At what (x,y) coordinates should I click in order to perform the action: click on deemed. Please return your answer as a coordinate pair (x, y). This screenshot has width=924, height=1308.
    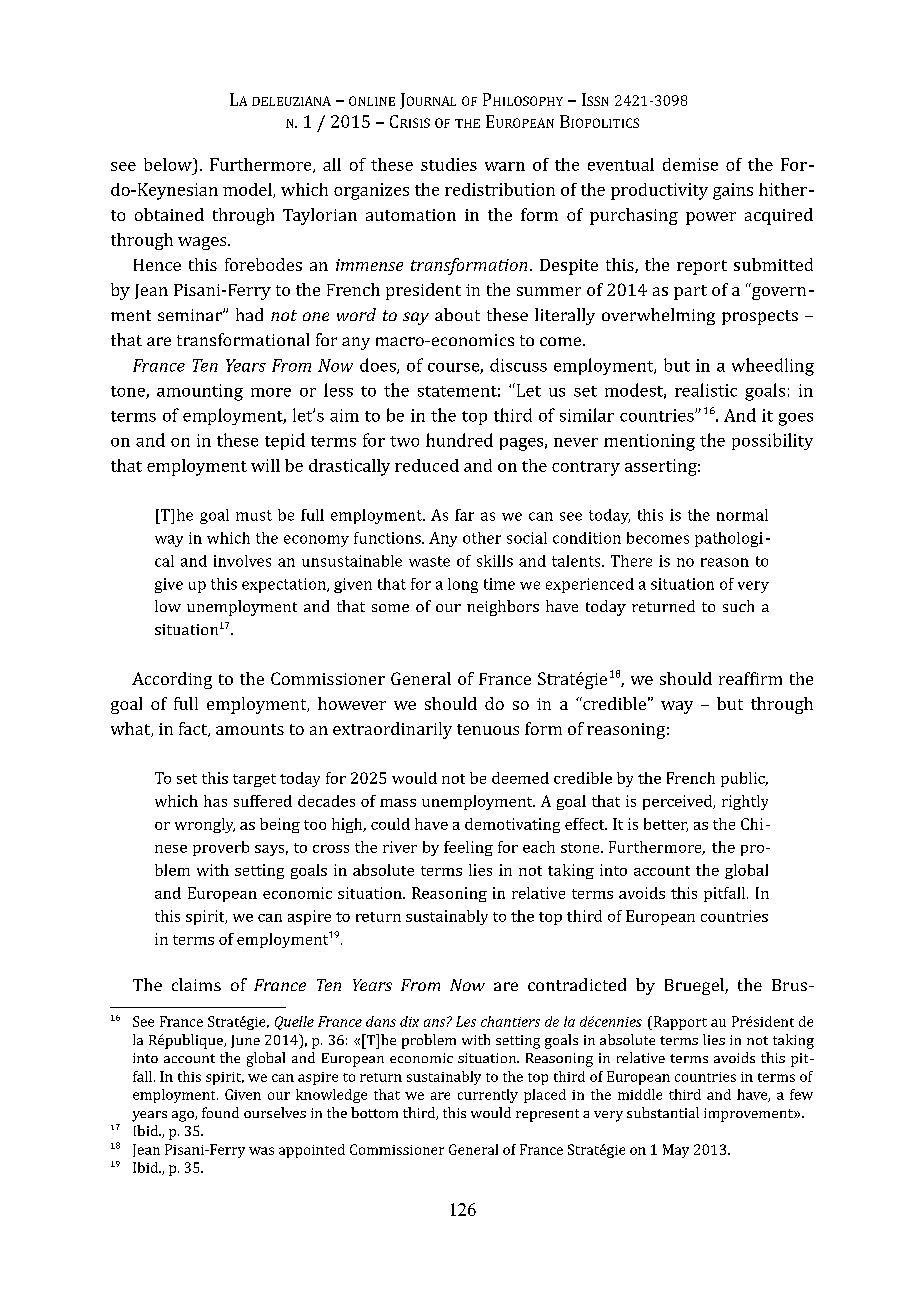
    Looking at the image, I should click on (520, 778).
